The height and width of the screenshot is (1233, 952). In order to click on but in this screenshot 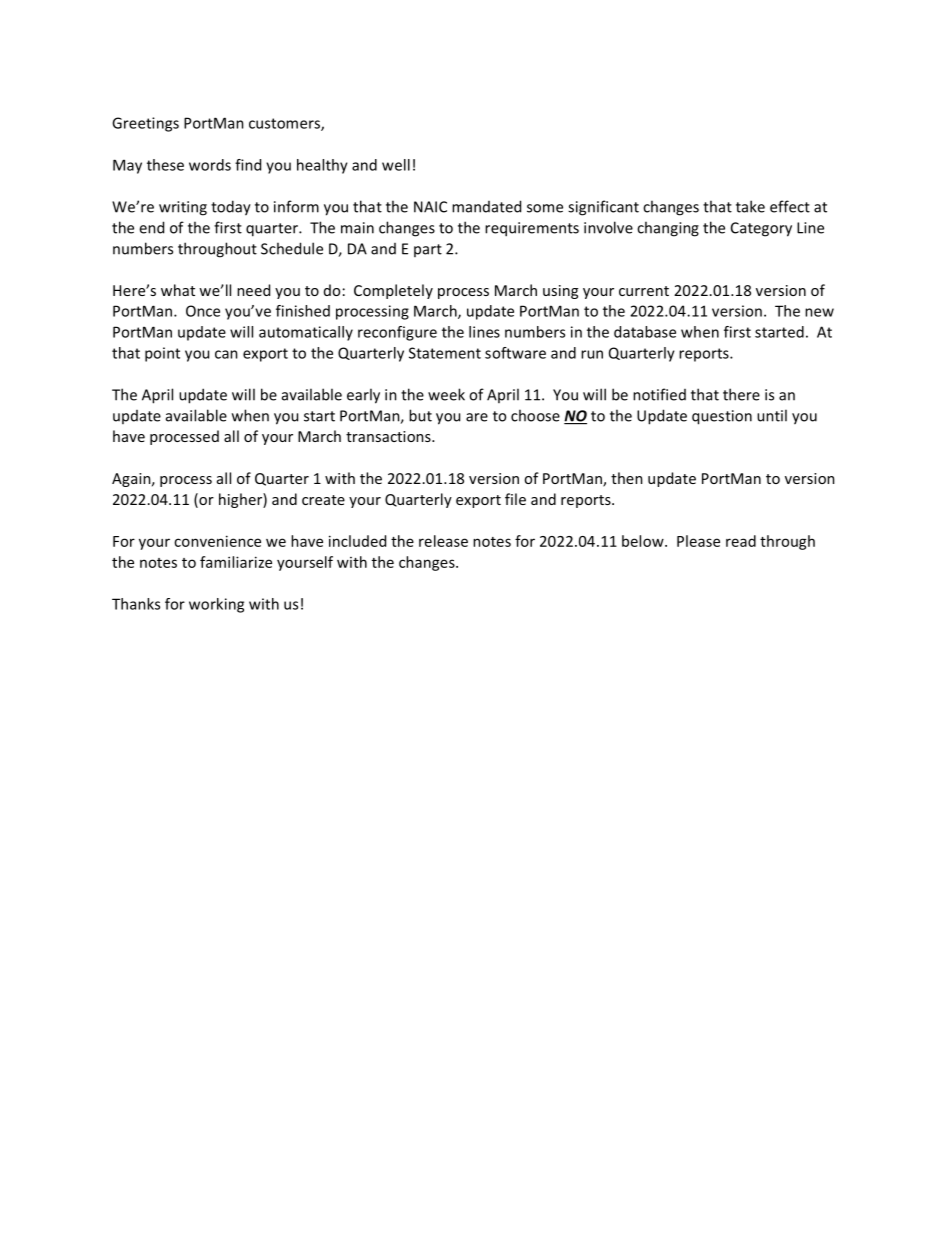, I will do `click(420, 415)`.
